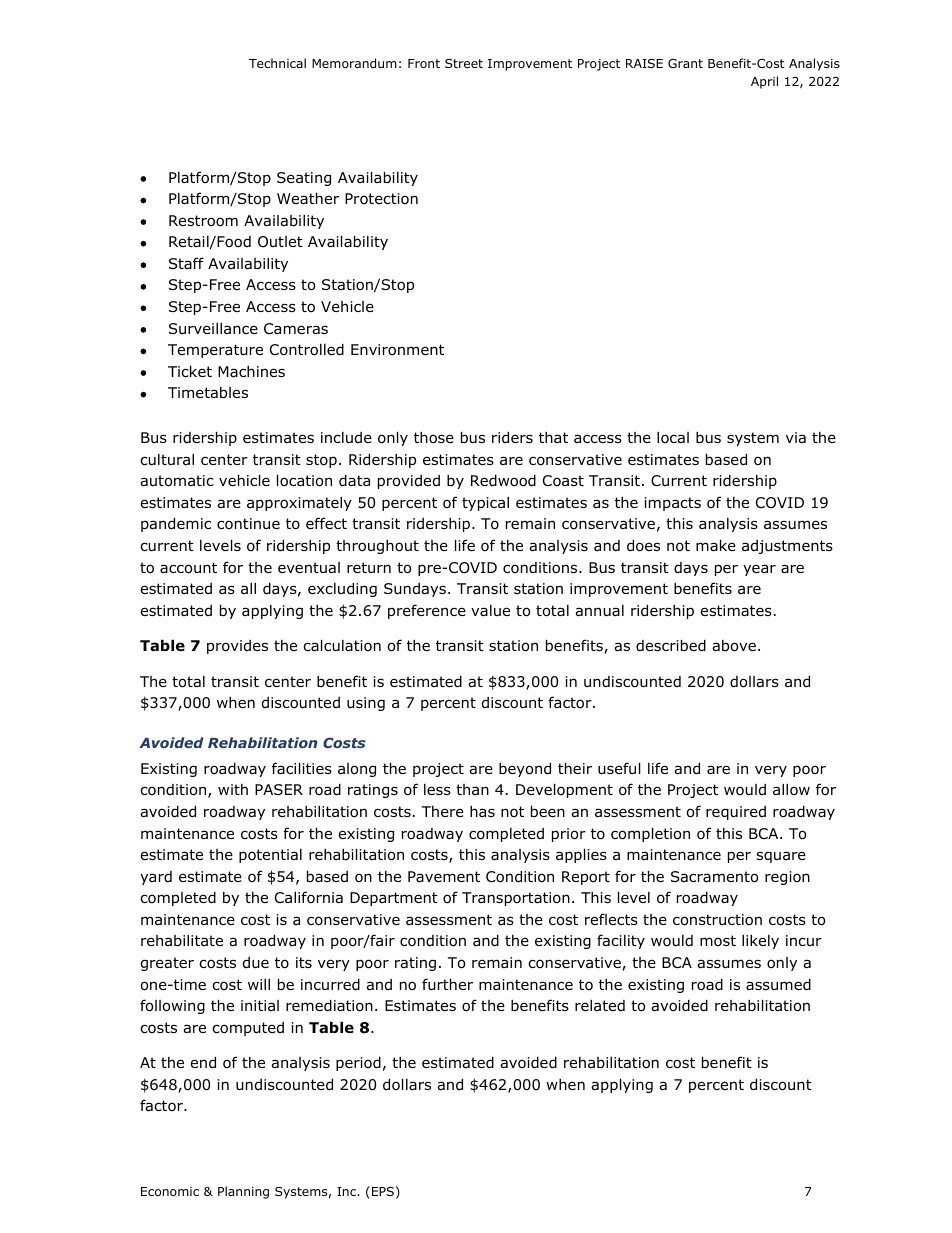  Describe the element at coordinates (734, 646) in the image. I see `above` at that location.
